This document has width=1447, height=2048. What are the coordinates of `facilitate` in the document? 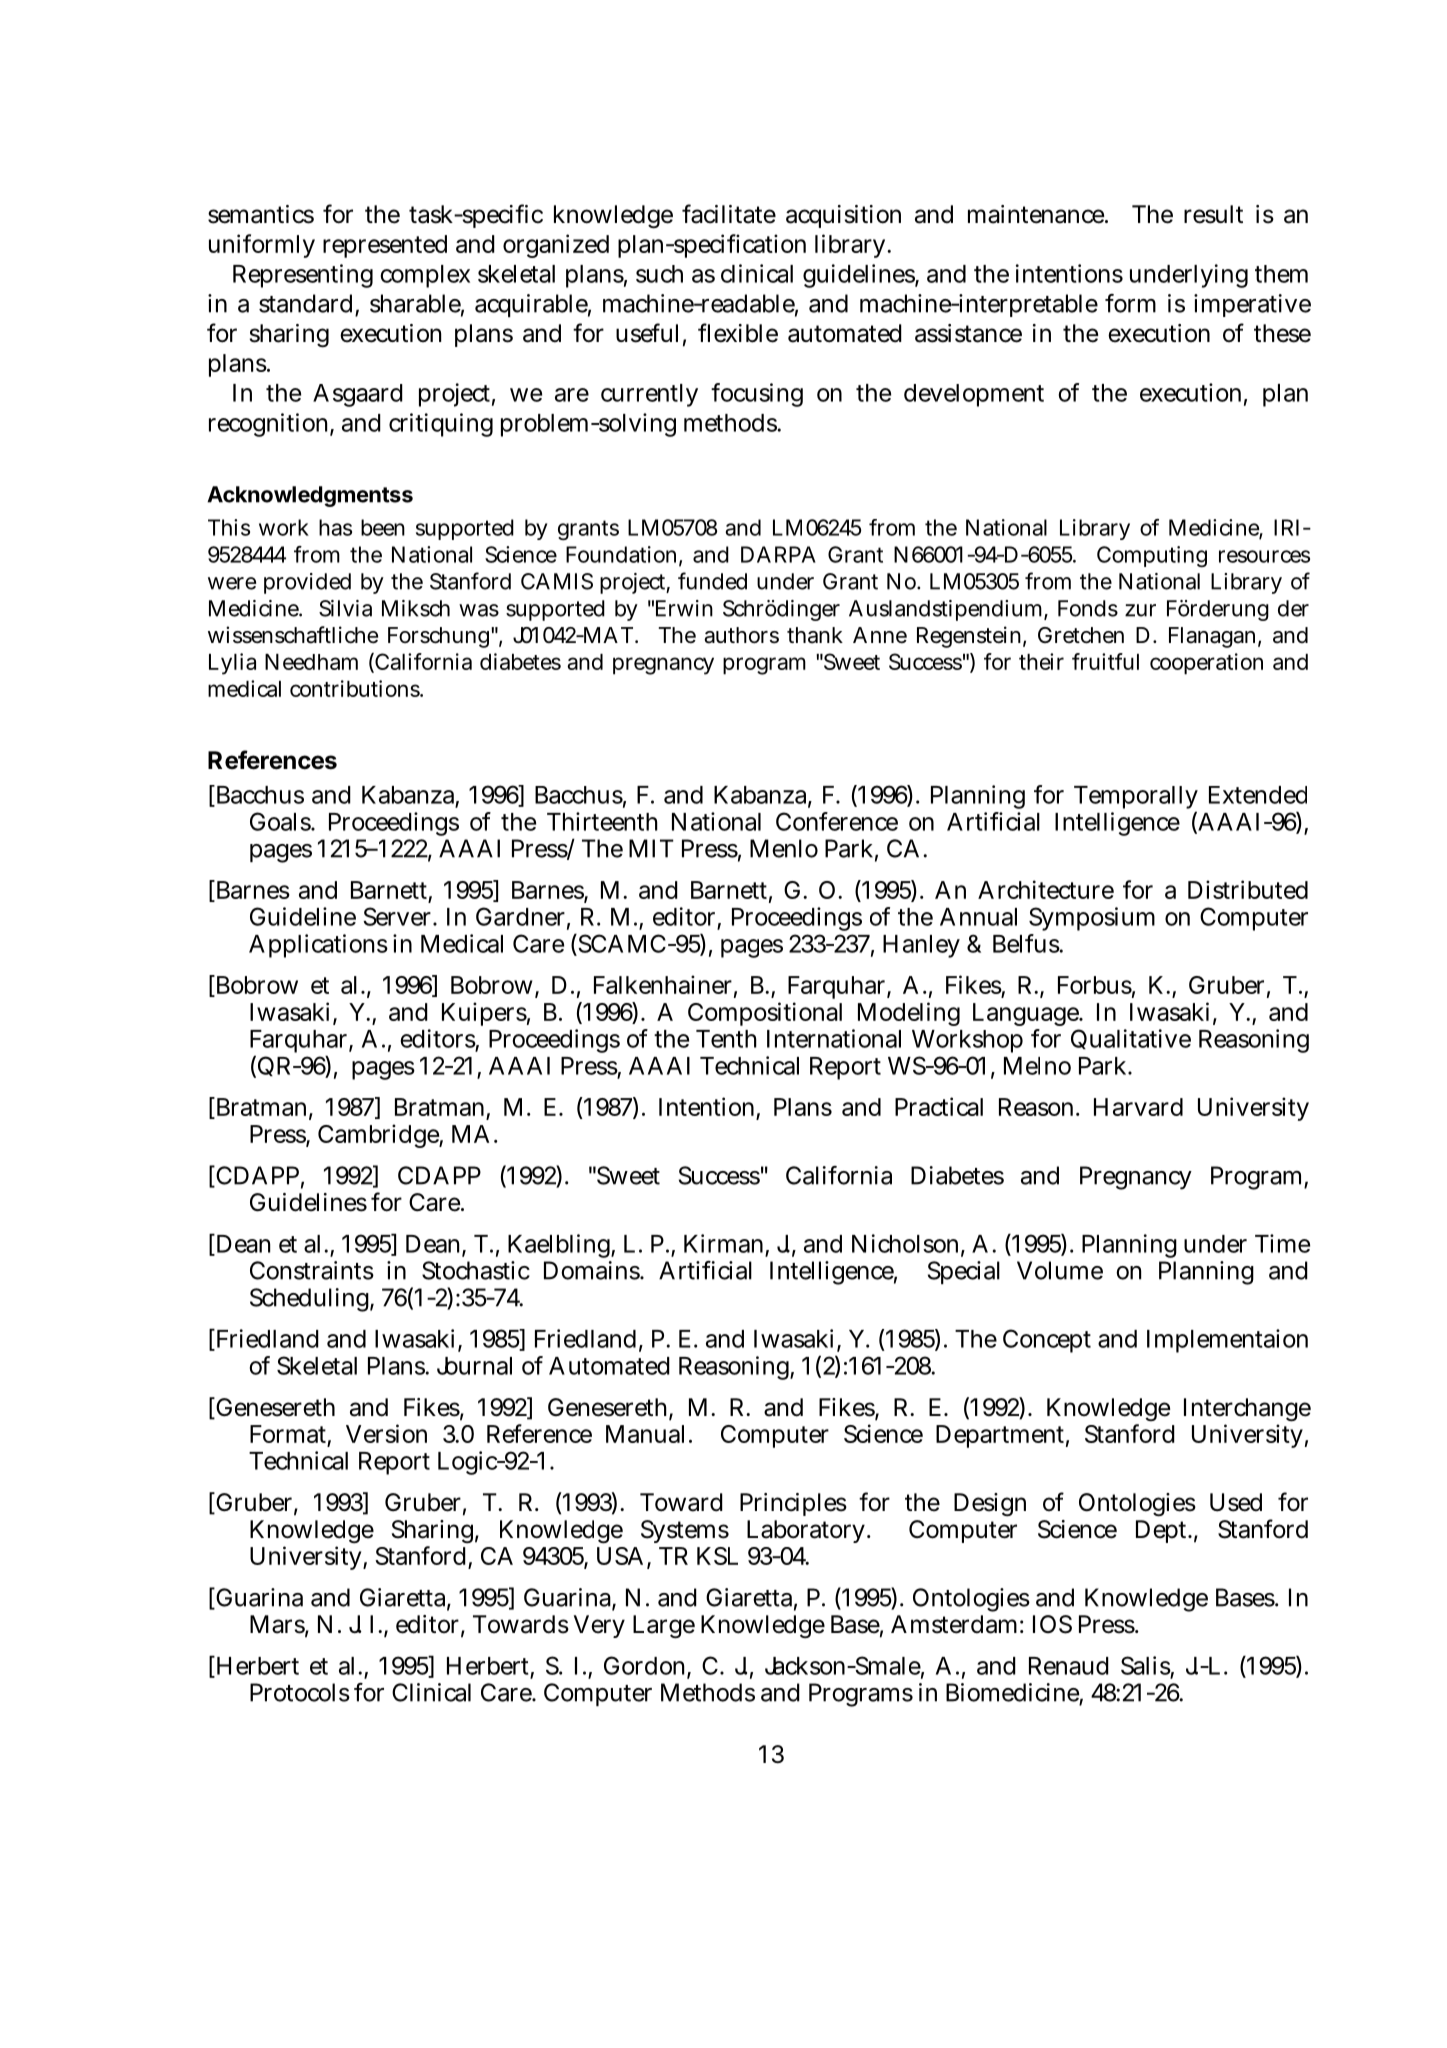 It's located at (729, 214).
